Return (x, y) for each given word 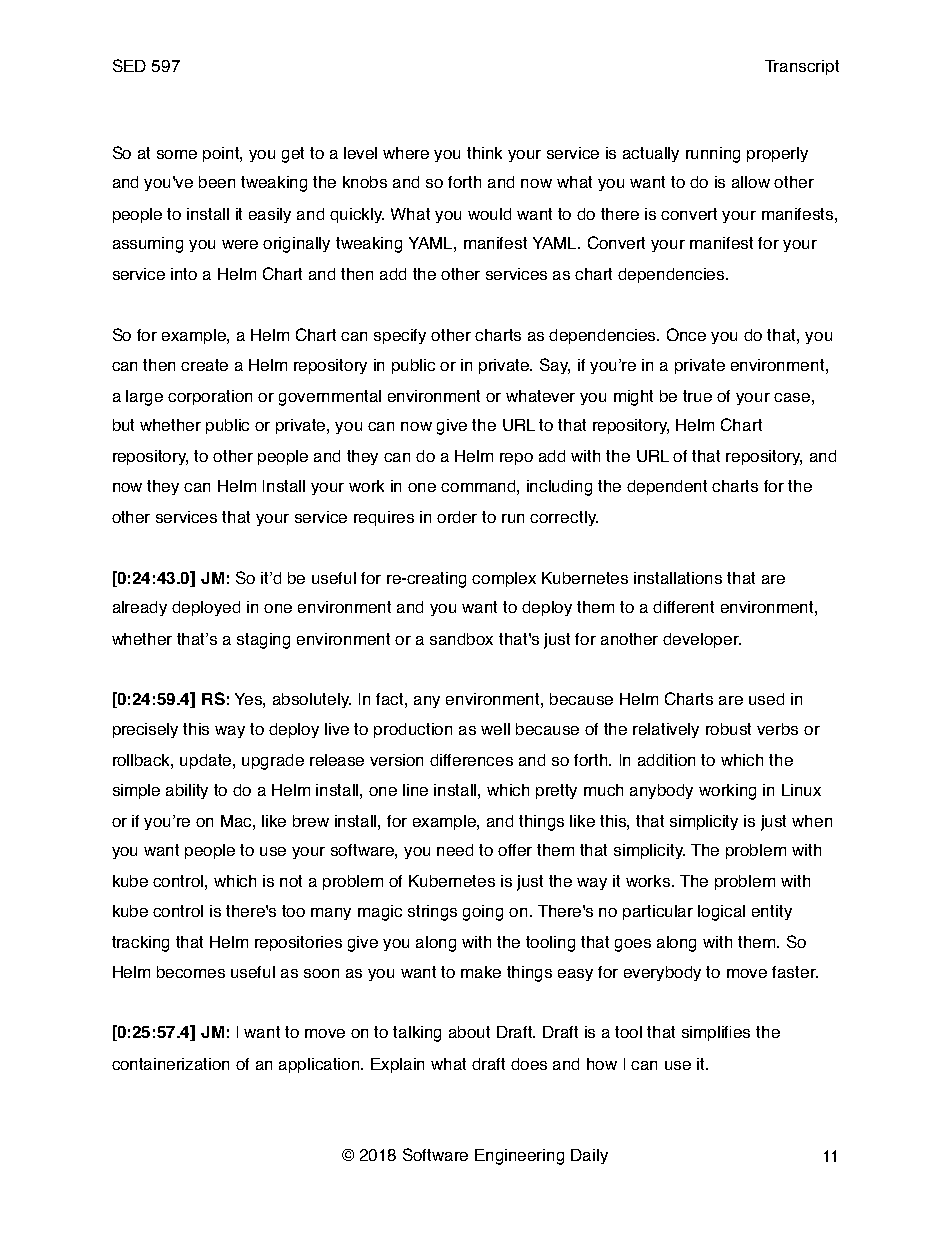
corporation (210, 397)
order (457, 517)
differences (471, 760)
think (484, 153)
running (713, 155)
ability (187, 791)
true (697, 396)
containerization (170, 1064)
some (177, 154)
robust (728, 729)
